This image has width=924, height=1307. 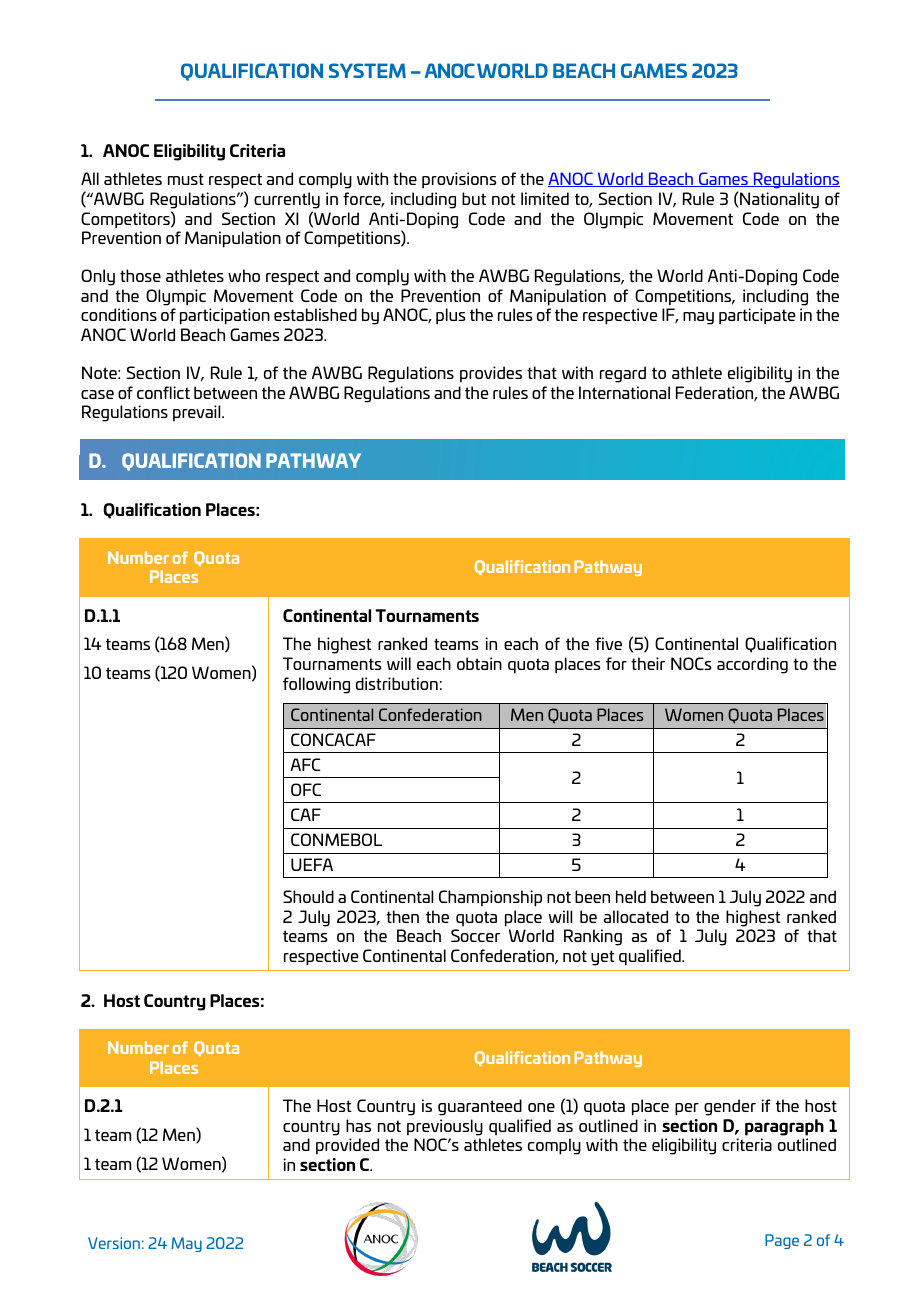 What do you see at coordinates (308, 896) in the image?
I see `Should` at bounding box center [308, 896].
